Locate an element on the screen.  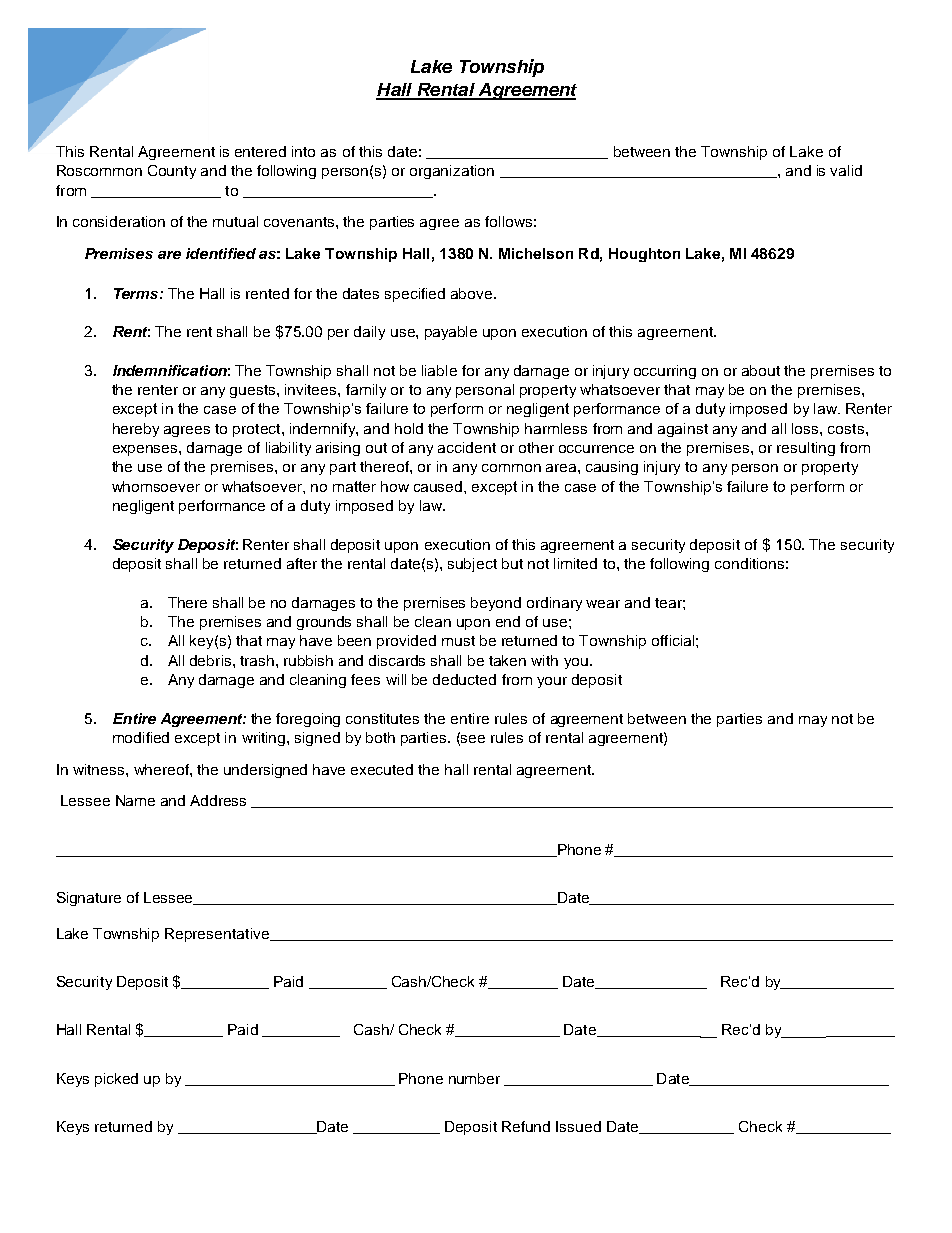
resulting is located at coordinates (806, 449).
